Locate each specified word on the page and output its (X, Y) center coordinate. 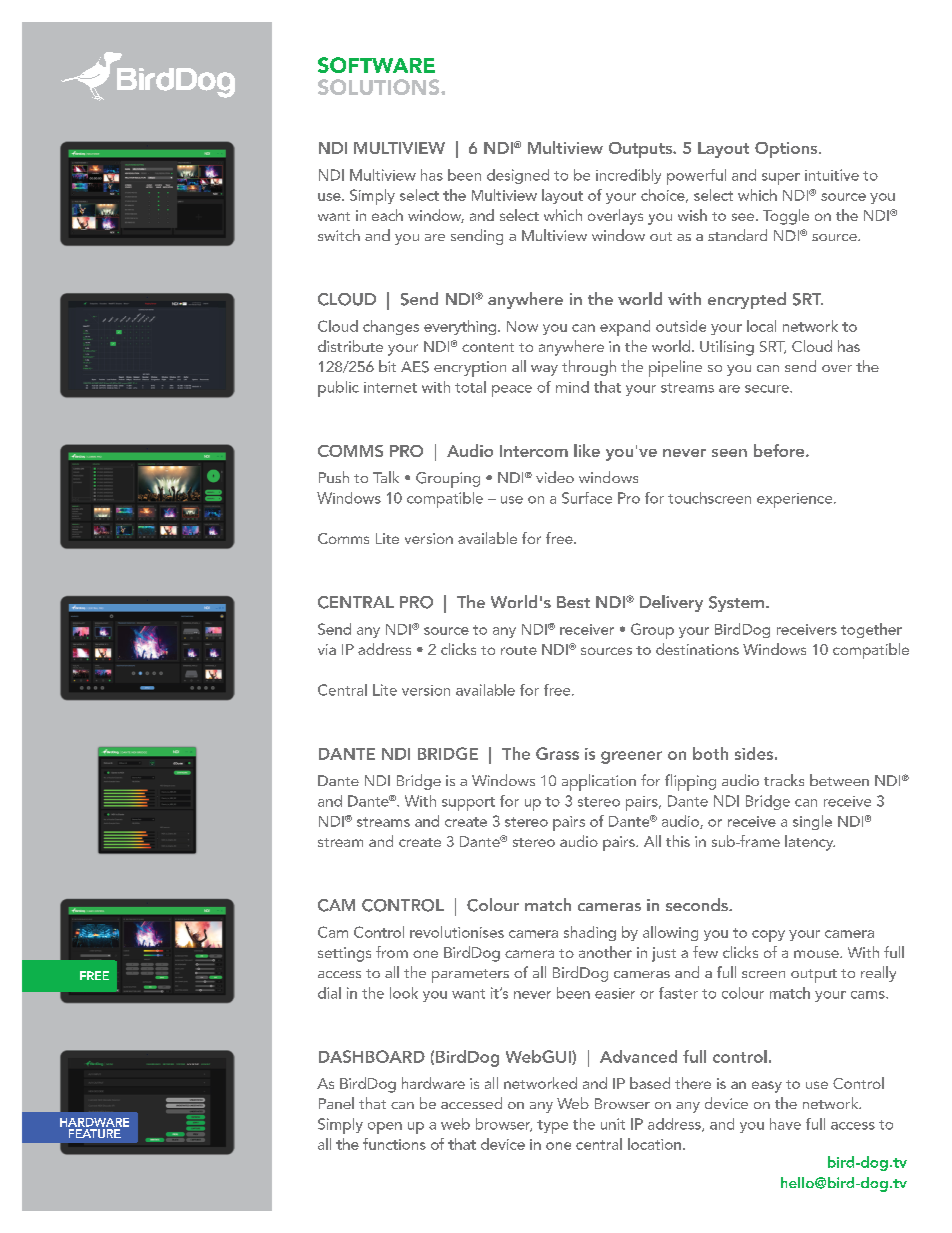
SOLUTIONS (380, 87)
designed (518, 176)
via (327, 649)
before (780, 450)
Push (334, 477)
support (468, 804)
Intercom (534, 451)
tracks (784, 780)
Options (787, 150)
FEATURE (95, 1133)
